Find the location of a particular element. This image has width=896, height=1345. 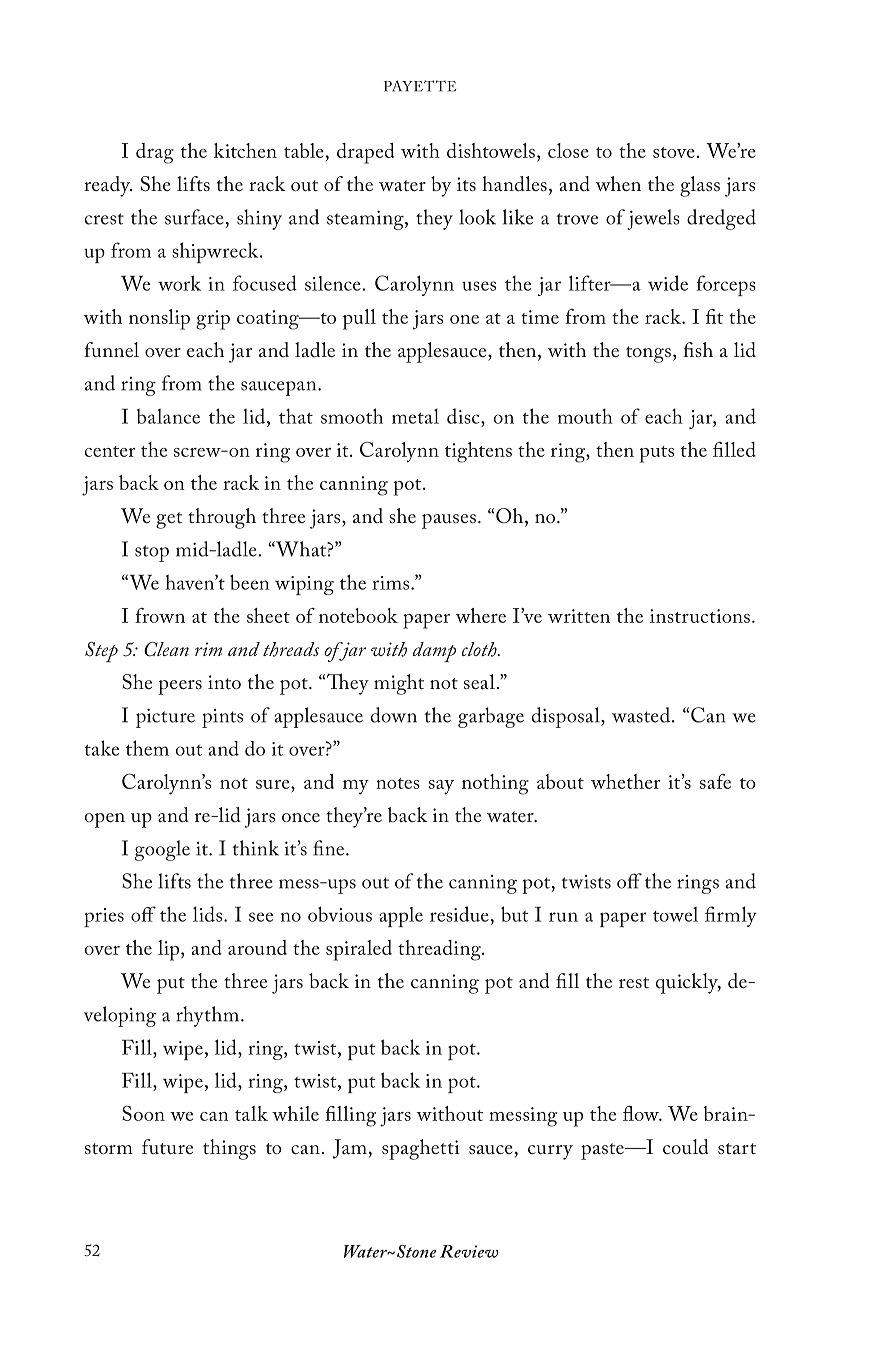

whether is located at coordinates (626, 781).
